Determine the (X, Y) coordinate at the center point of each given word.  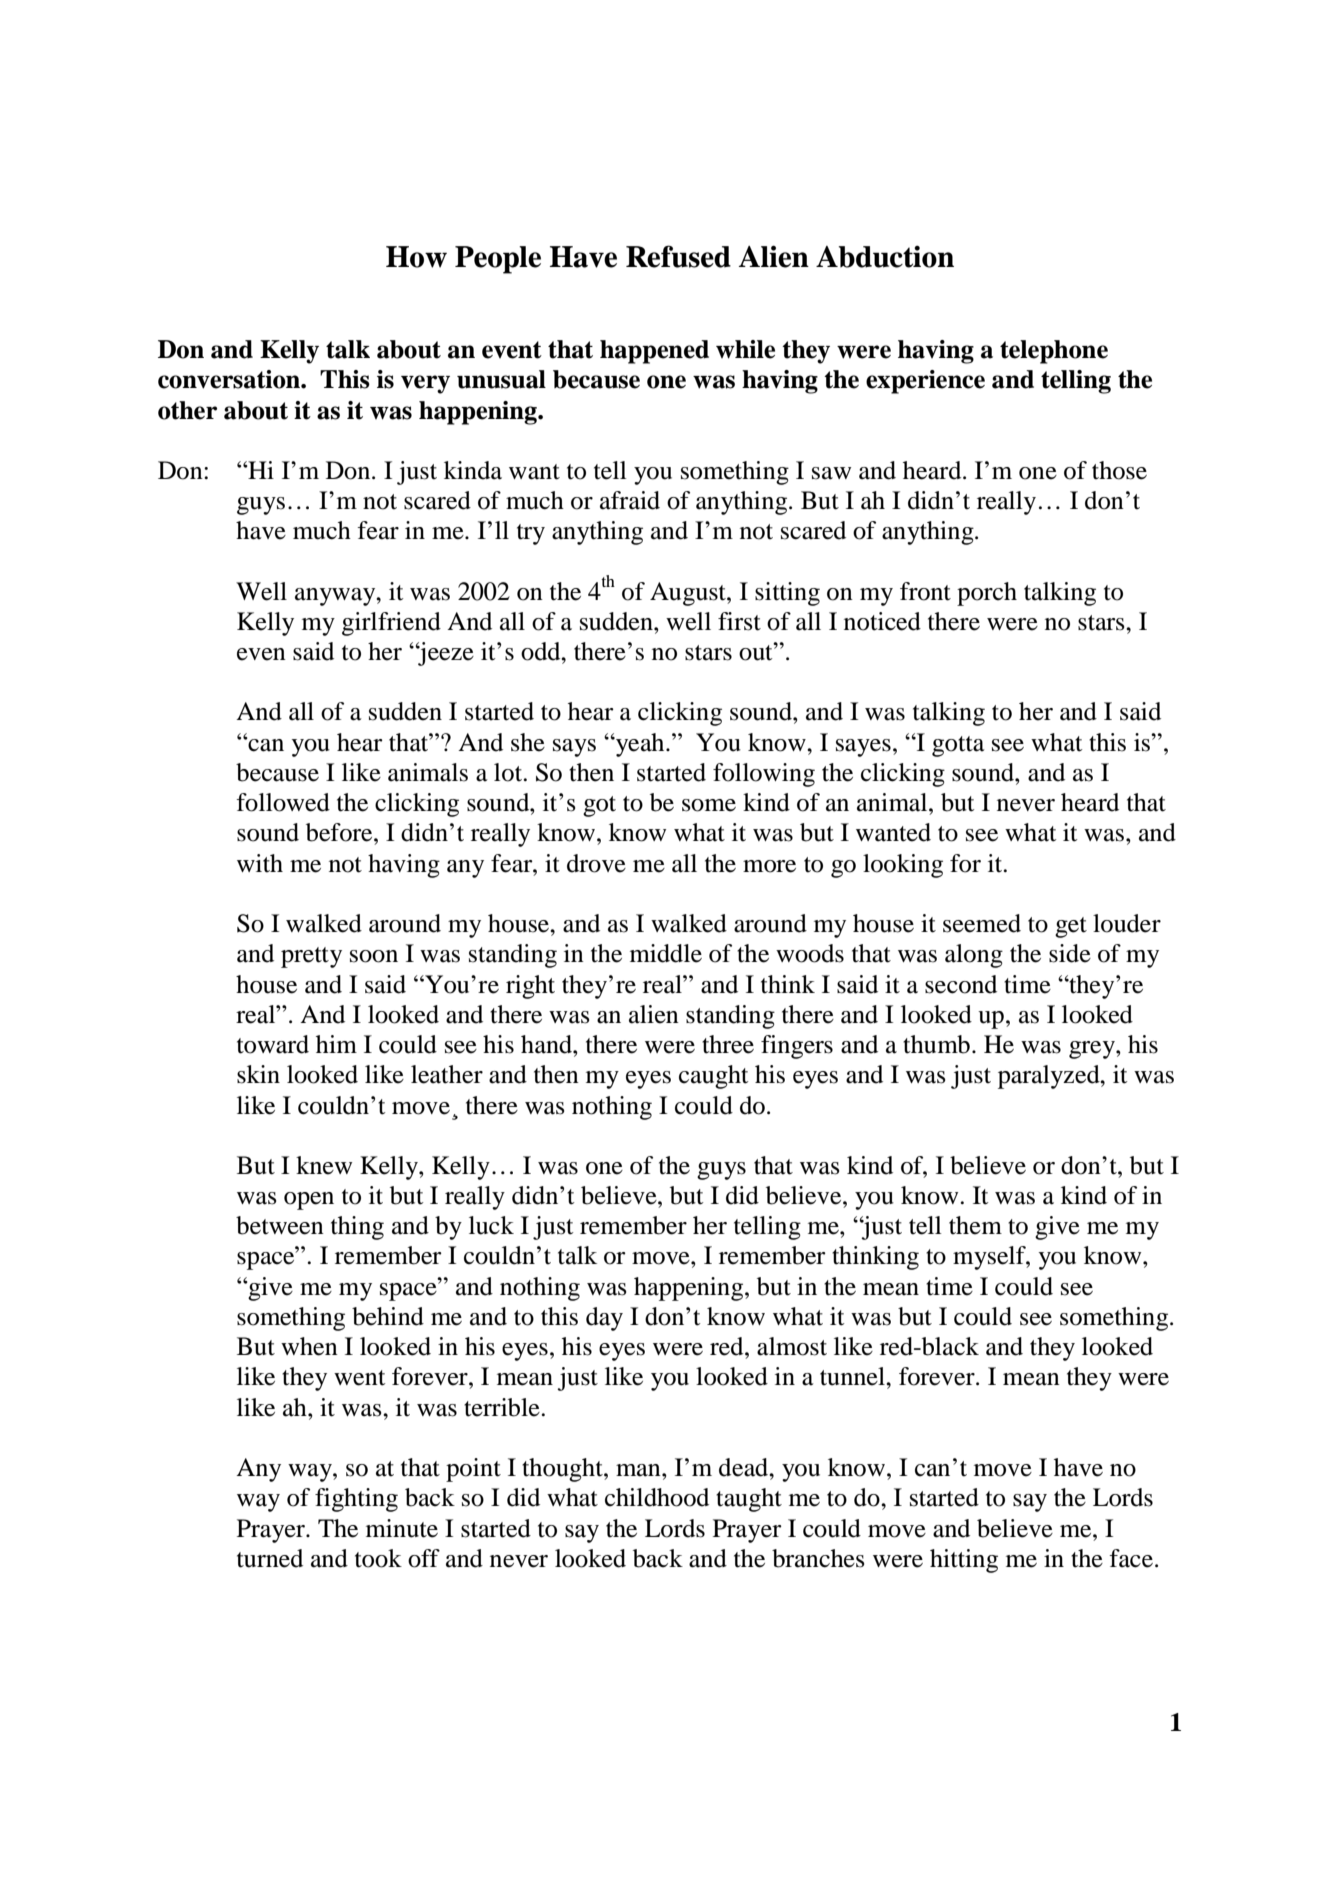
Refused (678, 256)
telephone (1054, 352)
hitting (964, 1561)
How (416, 257)
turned (270, 1558)
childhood (657, 1497)
